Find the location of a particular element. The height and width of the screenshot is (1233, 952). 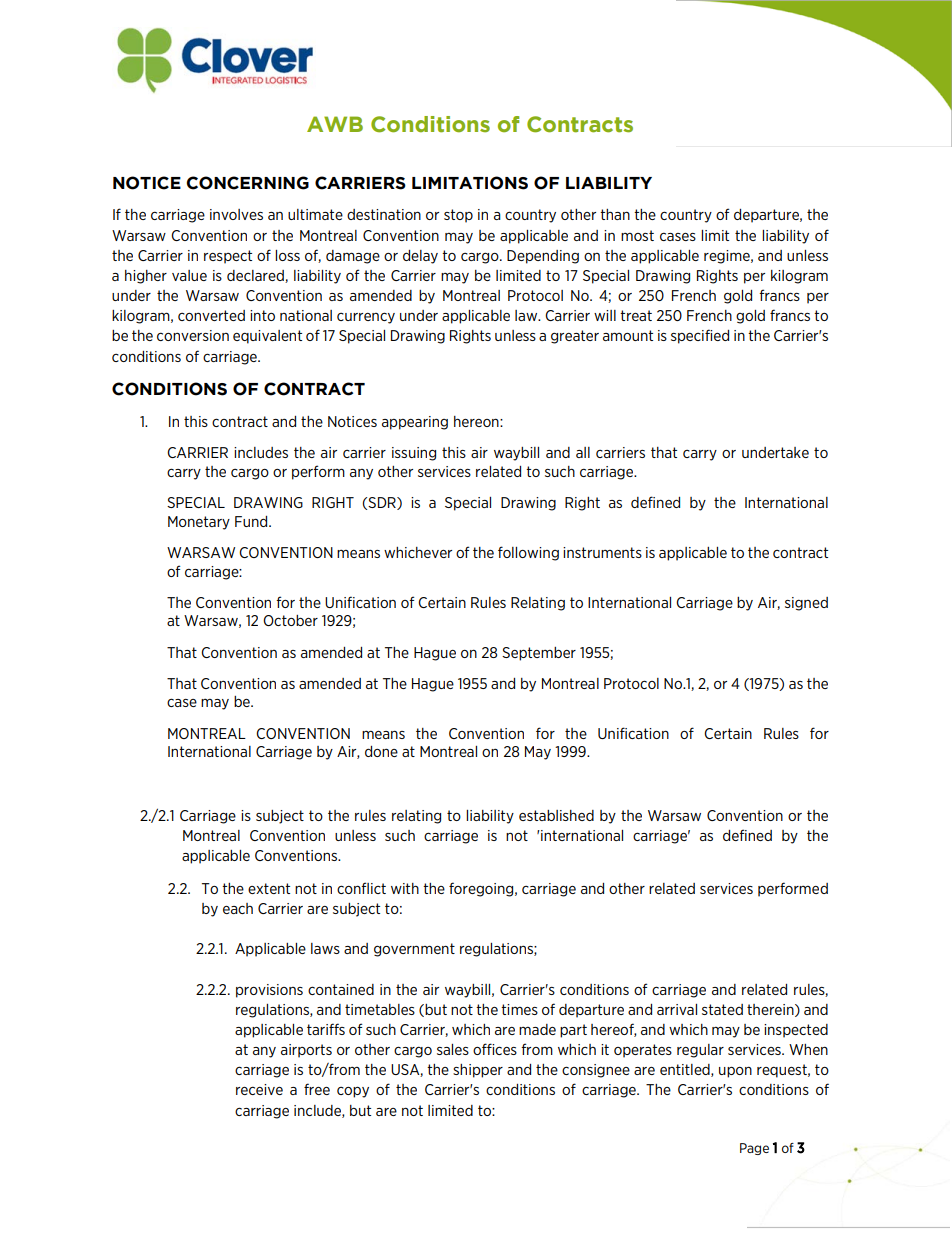

receive is located at coordinates (259, 1089).
